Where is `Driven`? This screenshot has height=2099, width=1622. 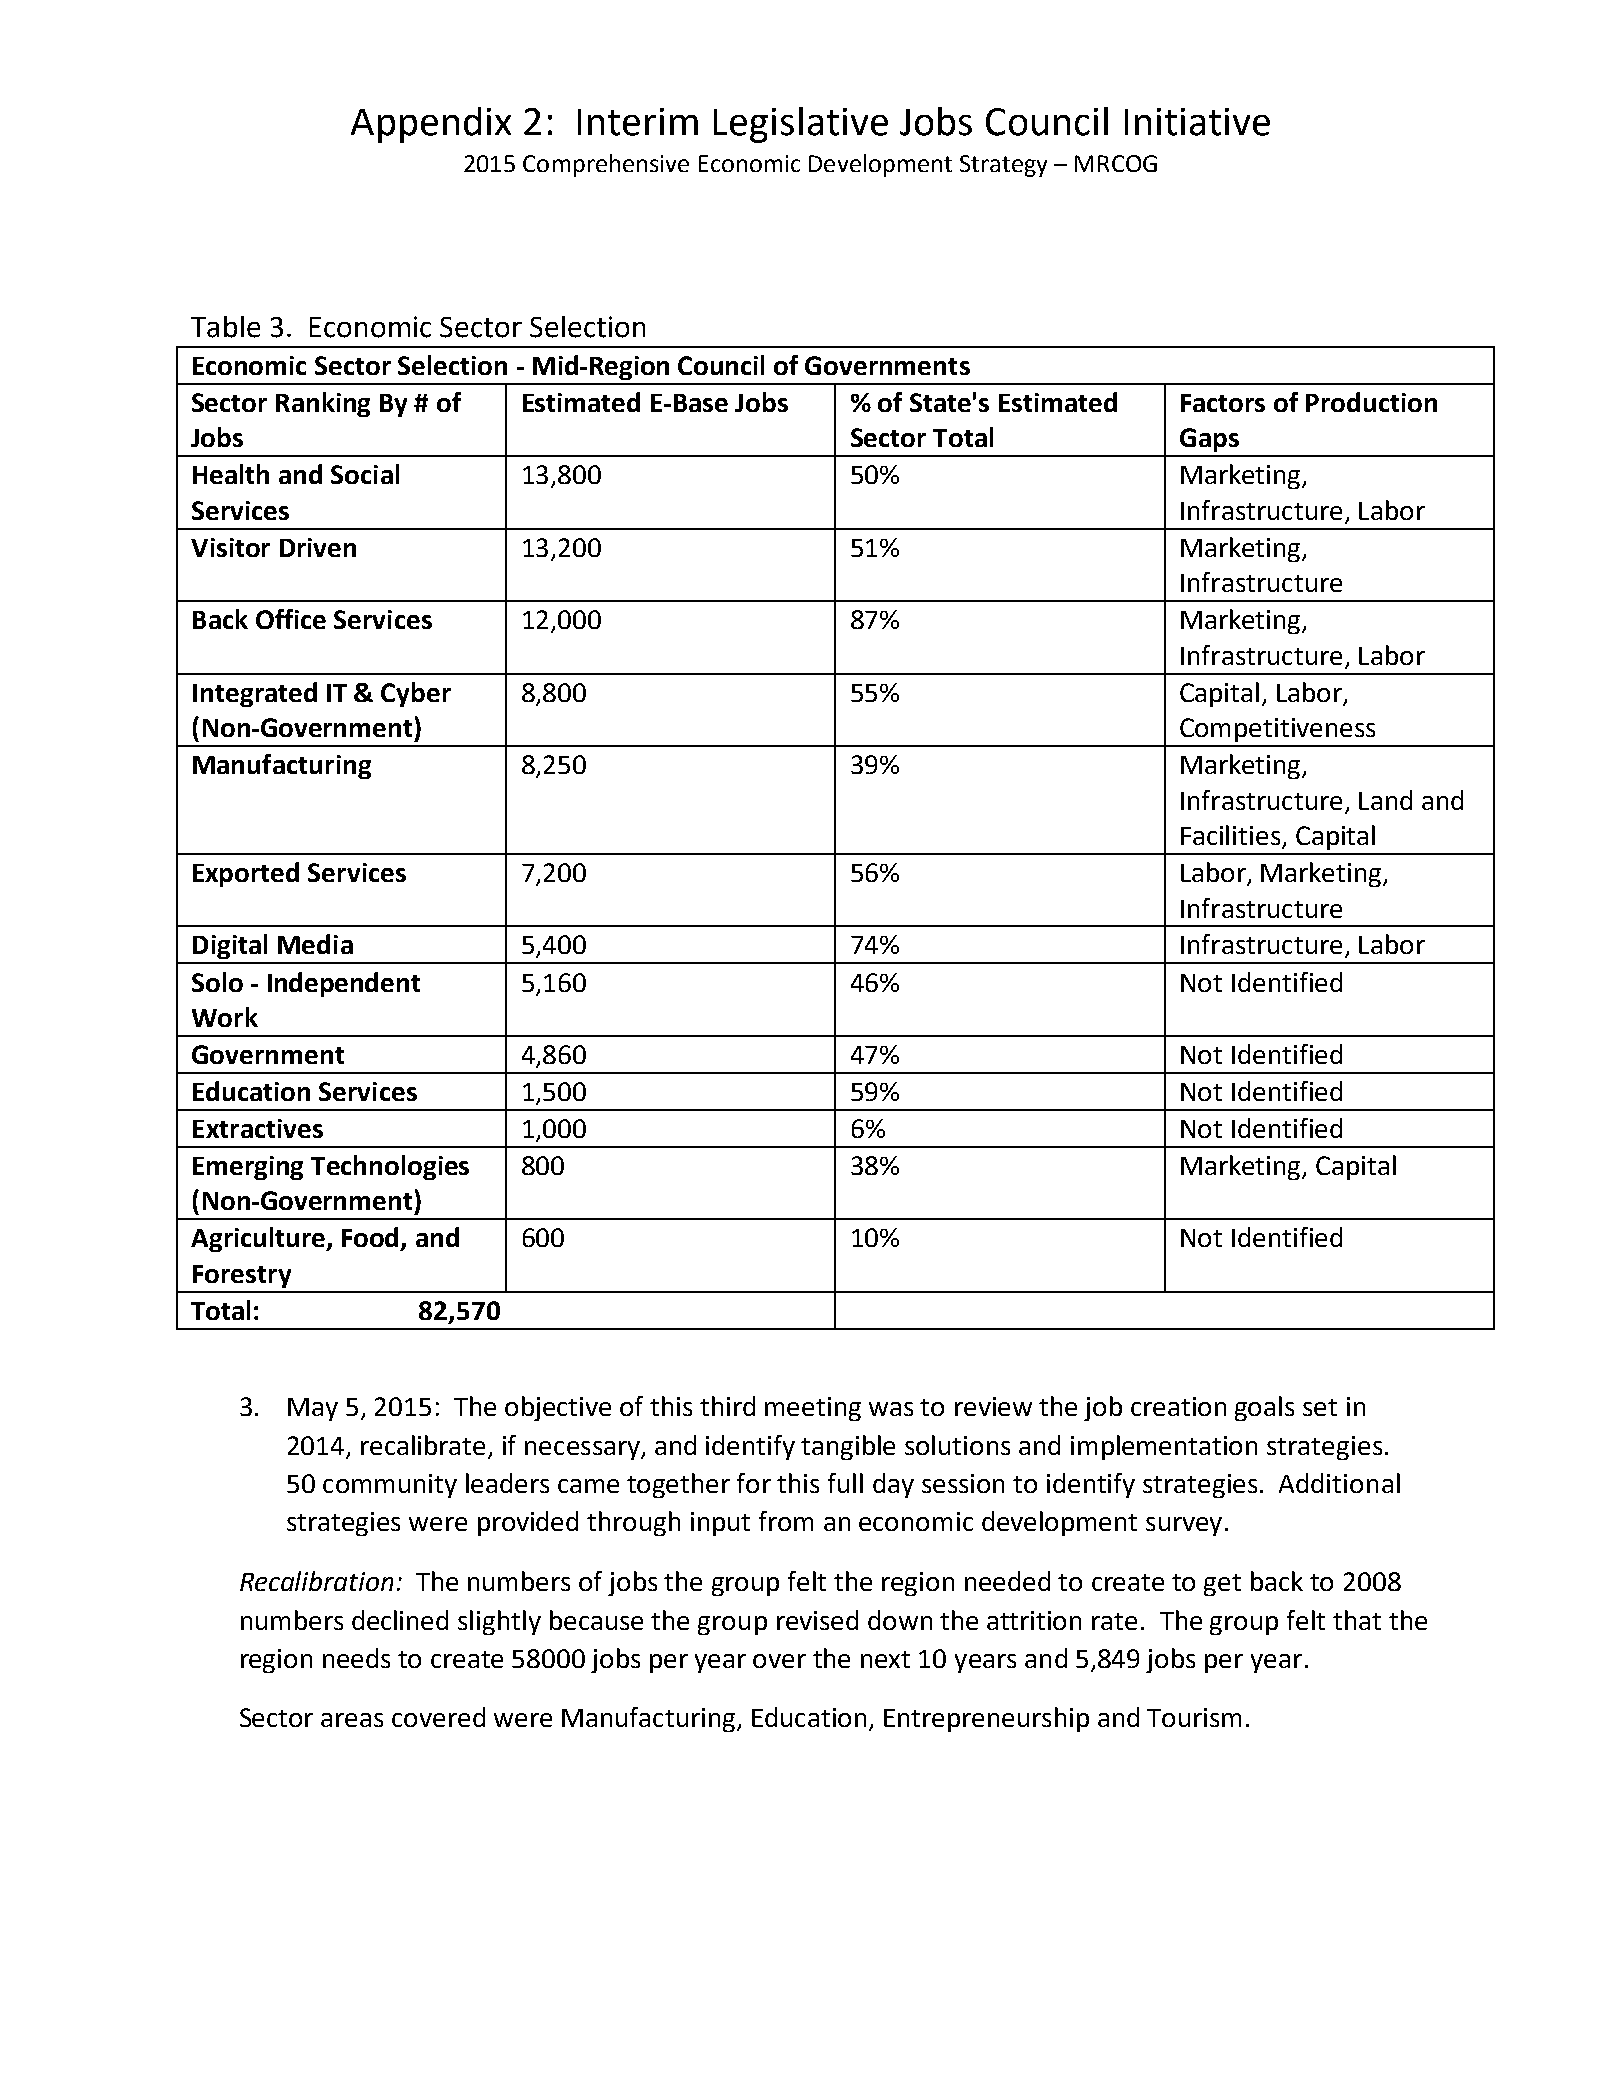
Driven is located at coordinates (318, 547).
